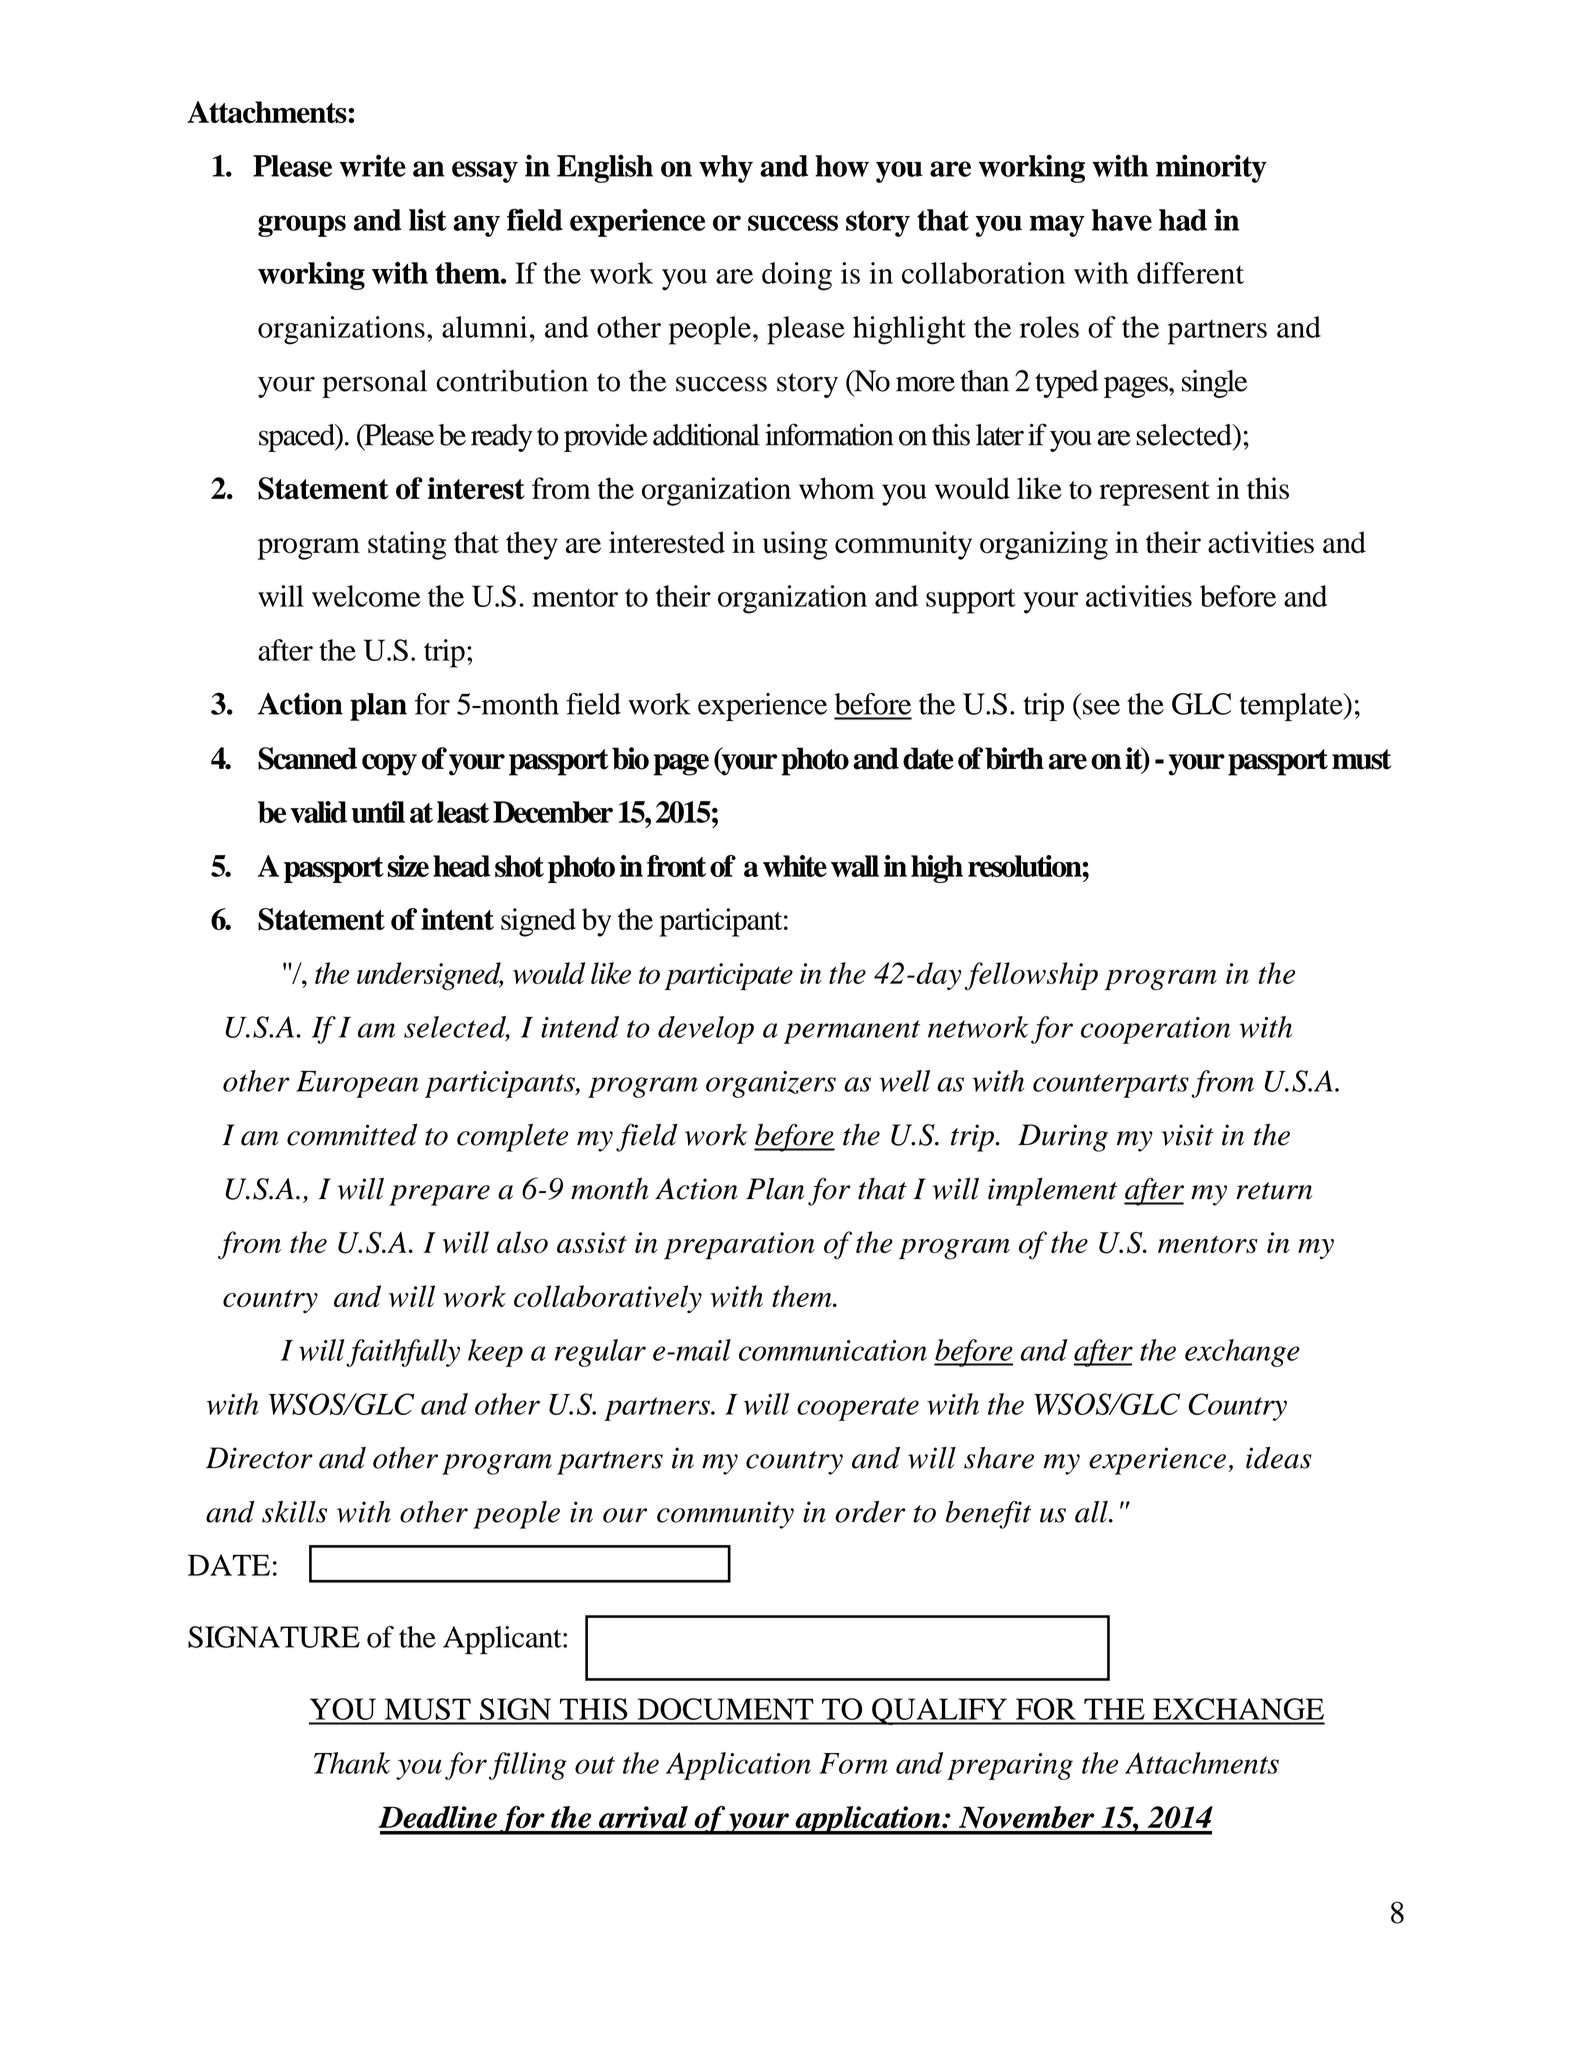 Image resolution: width=1592 pixels, height=2060 pixels. What do you see at coordinates (1183, 220) in the document?
I see `had` at bounding box center [1183, 220].
